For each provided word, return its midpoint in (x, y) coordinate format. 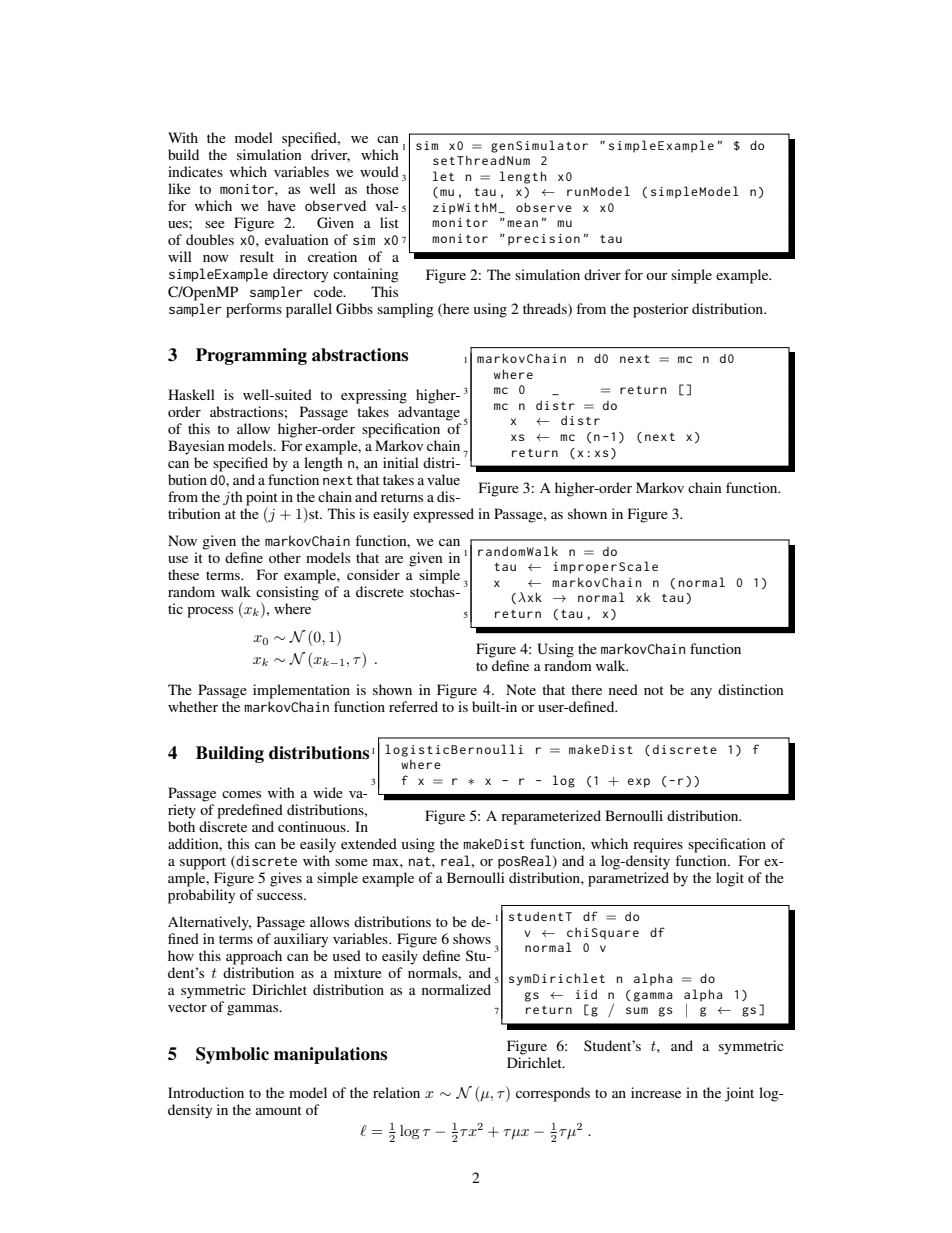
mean (522, 223)
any (701, 693)
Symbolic (232, 1055)
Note (521, 689)
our (657, 276)
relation (396, 1092)
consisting (287, 594)
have (281, 205)
